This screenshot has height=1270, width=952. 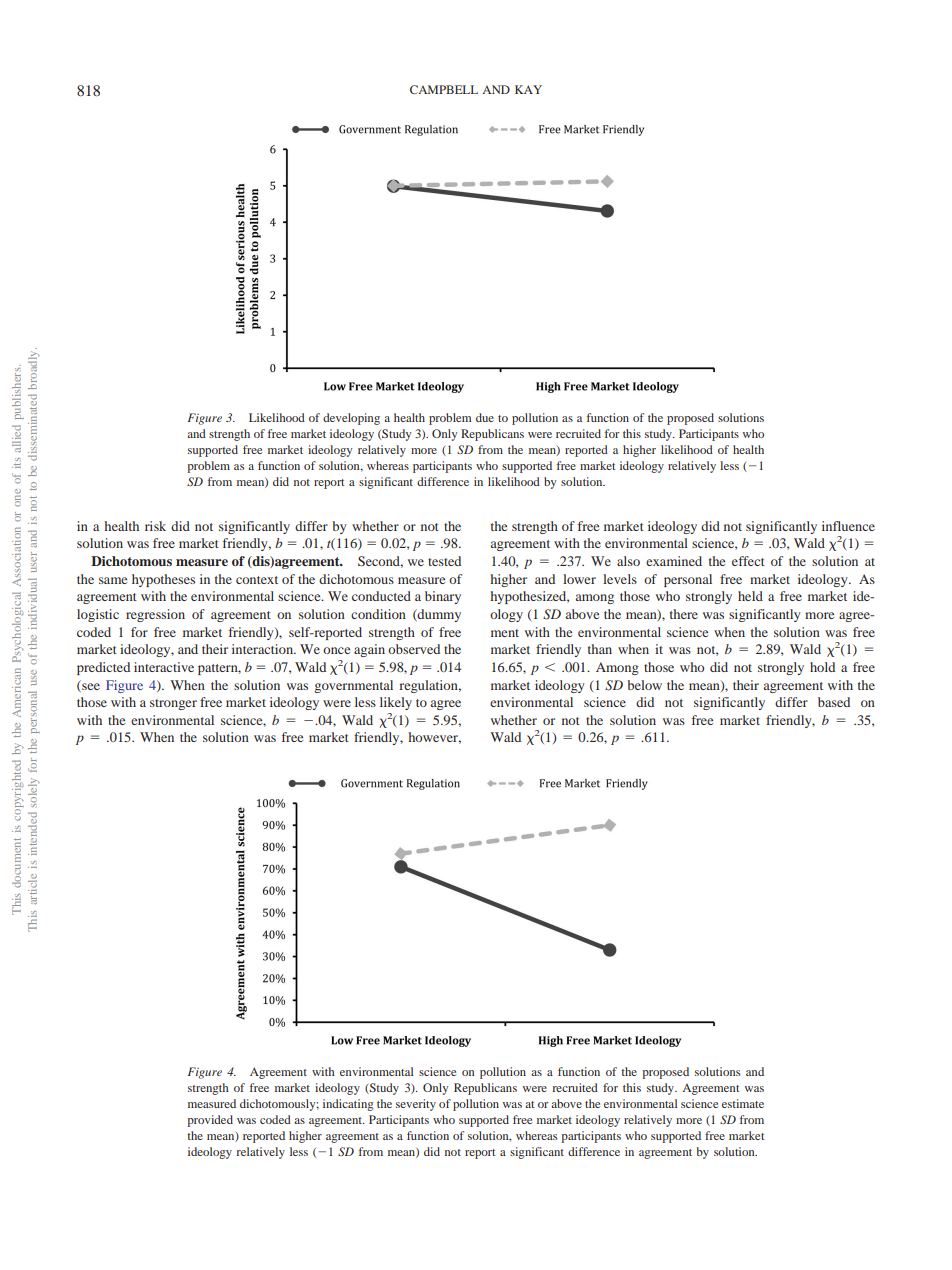 I want to click on tested, so click(x=444, y=561).
